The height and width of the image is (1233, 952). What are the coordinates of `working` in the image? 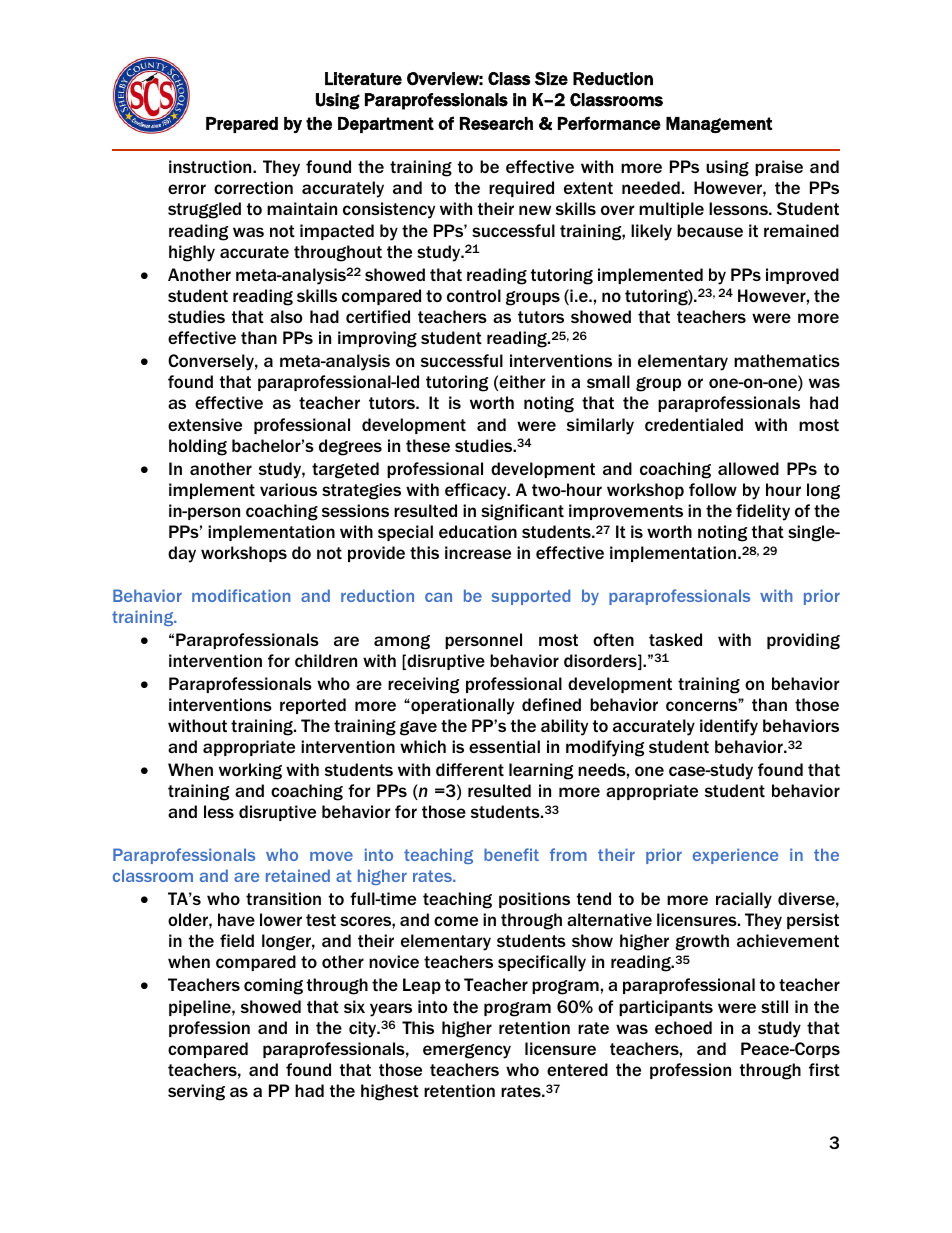 It's located at (250, 771).
